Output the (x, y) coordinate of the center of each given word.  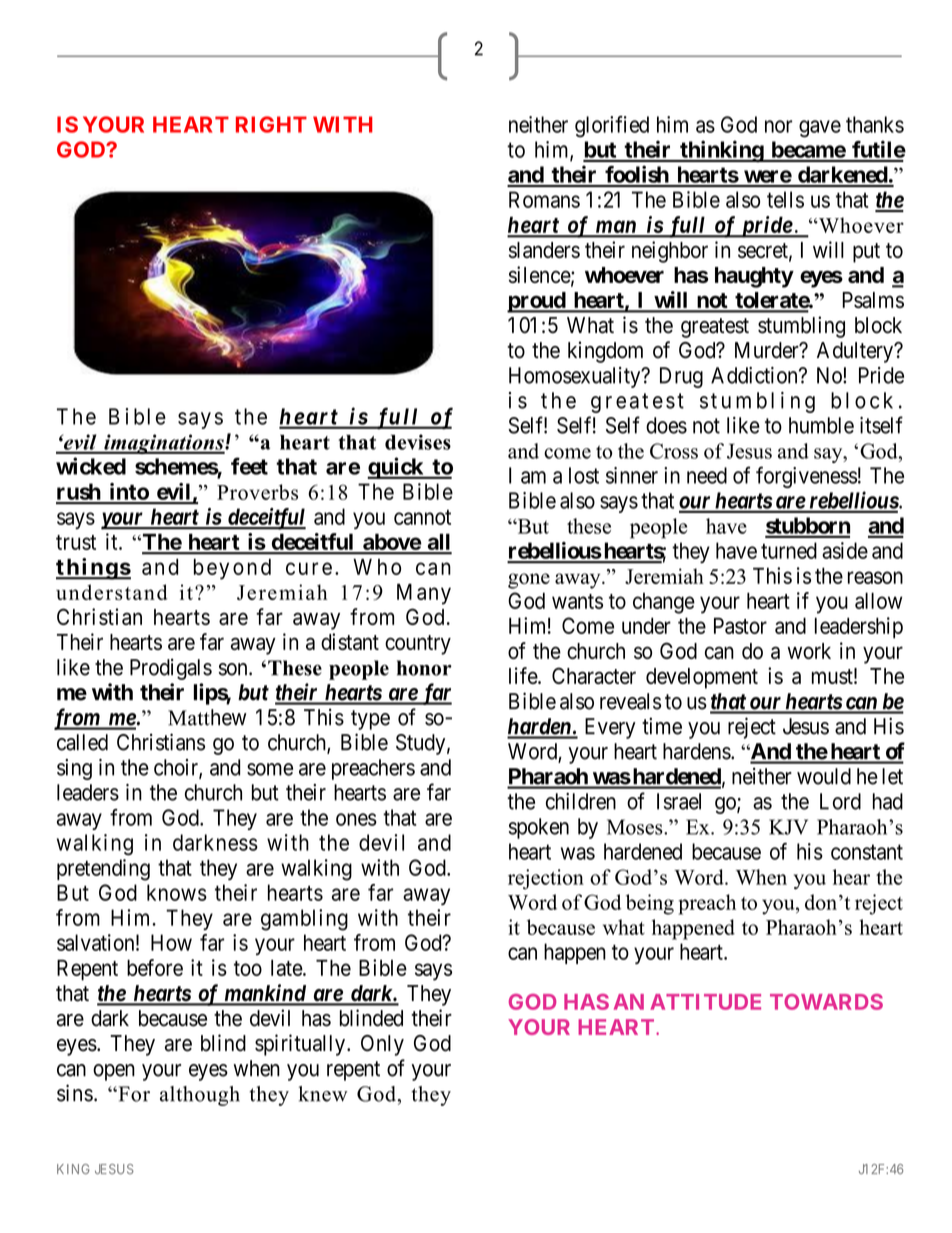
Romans (544, 199)
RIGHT (271, 124)
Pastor (740, 626)
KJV (788, 827)
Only (382, 1045)
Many (424, 594)
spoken (539, 828)
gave (820, 129)
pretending (103, 870)
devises (418, 442)
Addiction (755, 375)
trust (76, 542)
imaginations (164, 444)
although (200, 1096)
